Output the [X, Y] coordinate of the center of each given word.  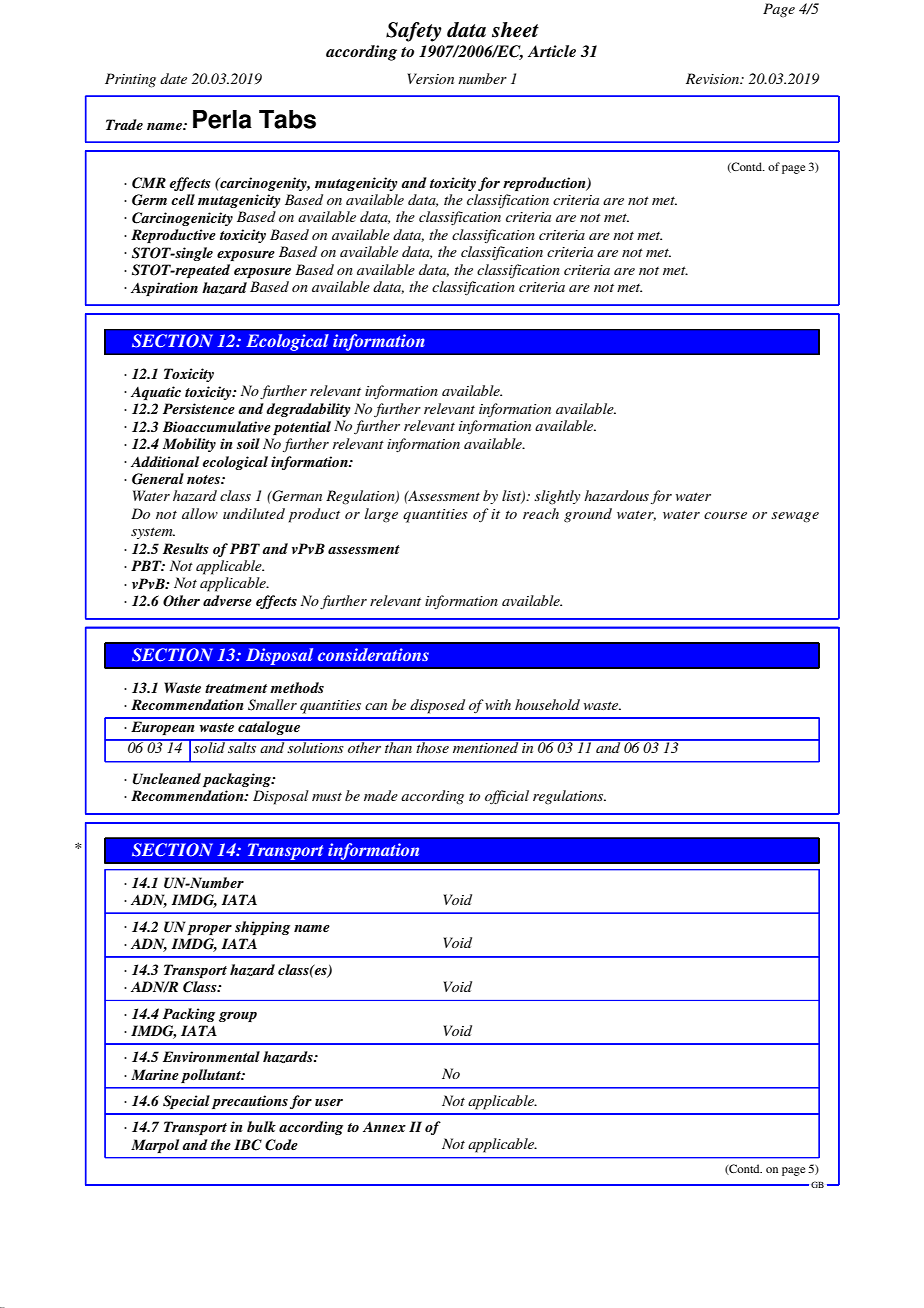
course [725, 515]
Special [186, 1102]
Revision [714, 78]
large [381, 515]
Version [430, 78]
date [173, 78]
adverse [227, 600]
